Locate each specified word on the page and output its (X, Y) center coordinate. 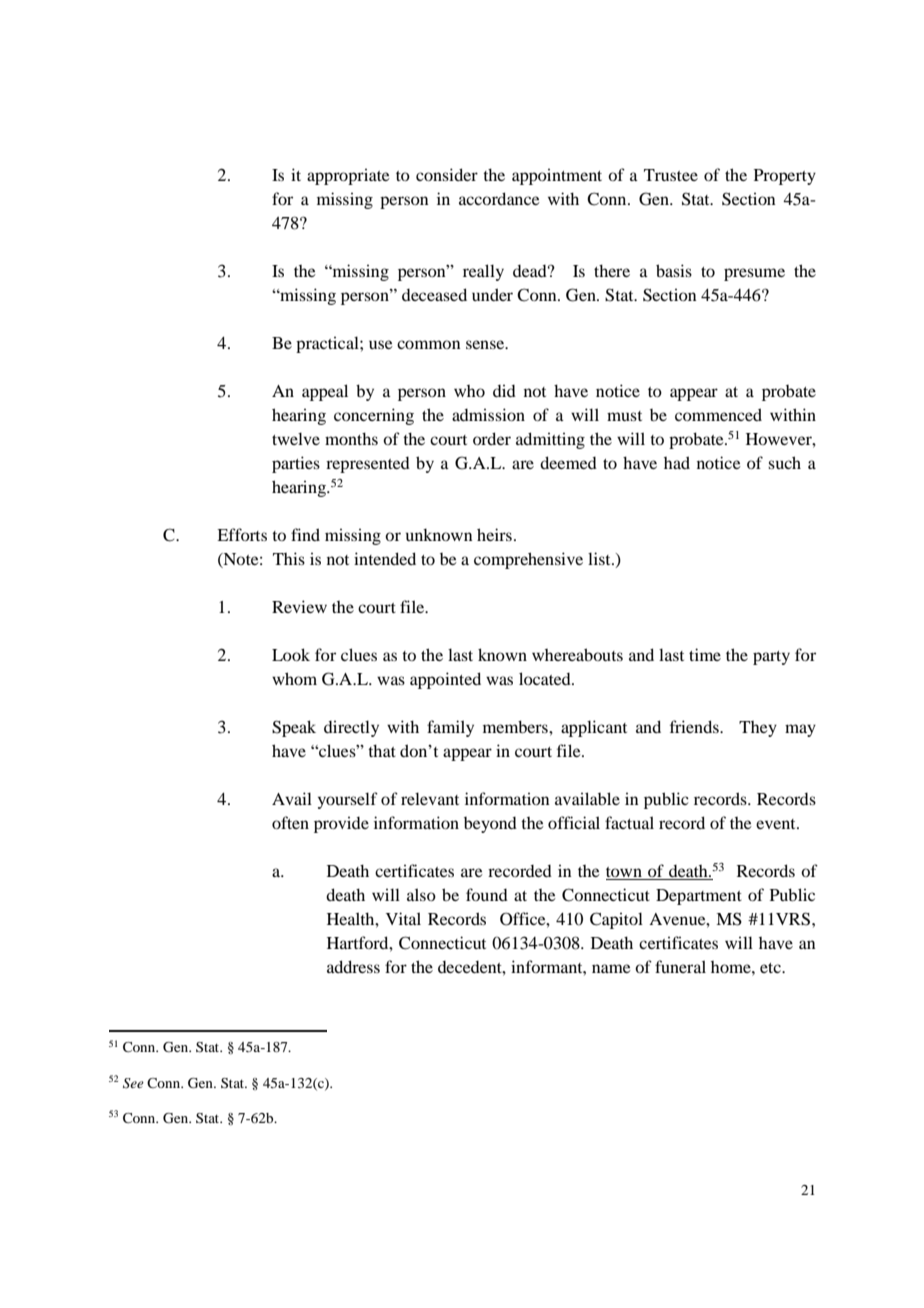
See (133, 1083)
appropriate (348, 176)
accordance (499, 198)
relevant (430, 798)
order (492, 438)
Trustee (671, 175)
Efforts (242, 534)
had (677, 462)
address (353, 966)
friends (695, 726)
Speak (294, 728)
